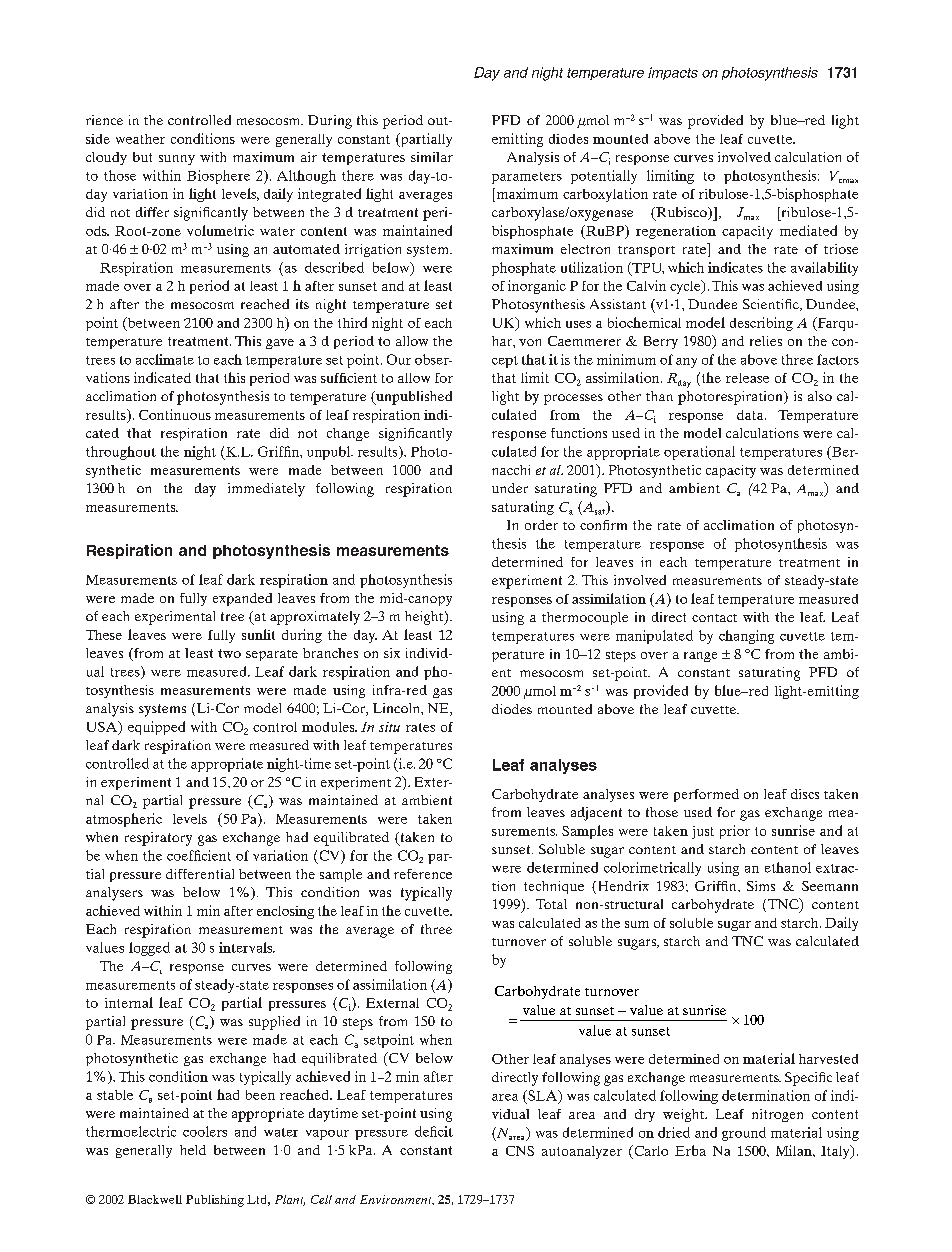 The image size is (952, 1252). I want to click on inorganic, so click(537, 287).
